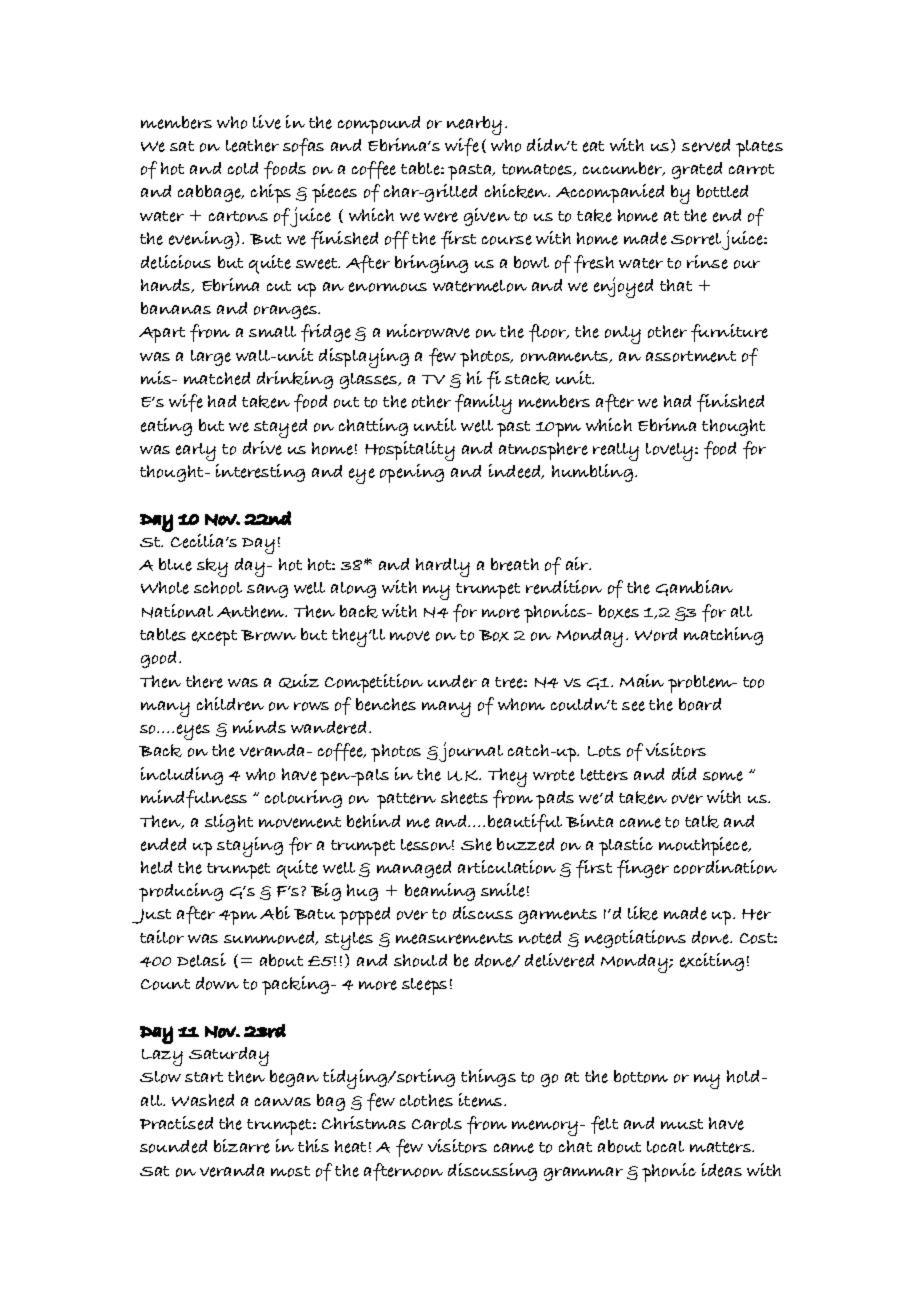 This screenshot has width=924, height=1308. I want to click on nearby, so click(474, 125).
